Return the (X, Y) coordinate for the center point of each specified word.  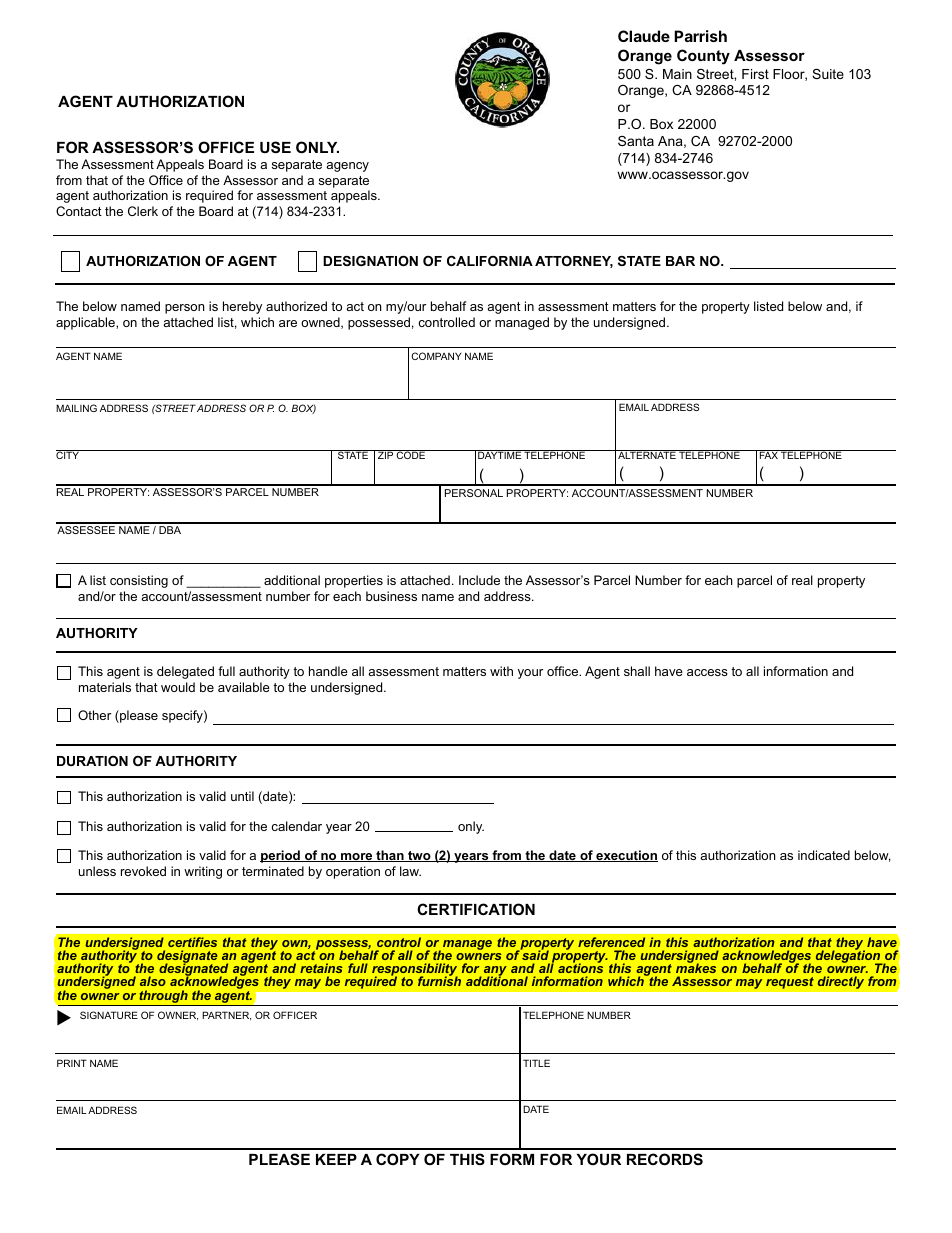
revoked (143, 871)
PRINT (72, 1063)
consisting (139, 581)
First (755, 74)
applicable (86, 323)
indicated (824, 855)
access (707, 672)
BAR (680, 261)
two (419, 856)
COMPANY (436, 356)
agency (347, 167)
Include (479, 580)
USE (275, 147)
